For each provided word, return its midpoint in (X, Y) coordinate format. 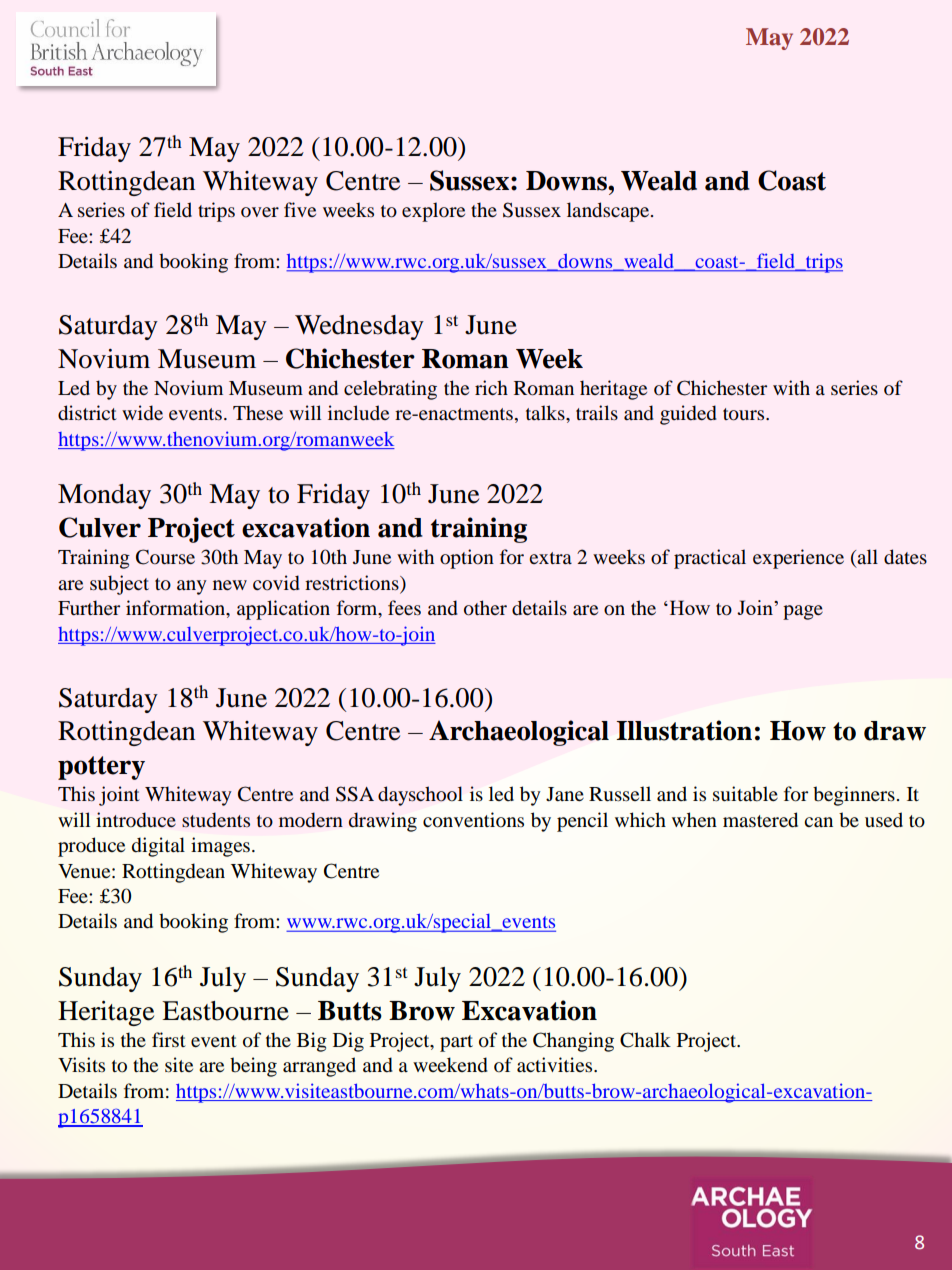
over (260, 212)
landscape (609, 212)
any (192, 587)
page (803, 612)
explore (433, 212)
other (485, 608)
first (169, 1039)
